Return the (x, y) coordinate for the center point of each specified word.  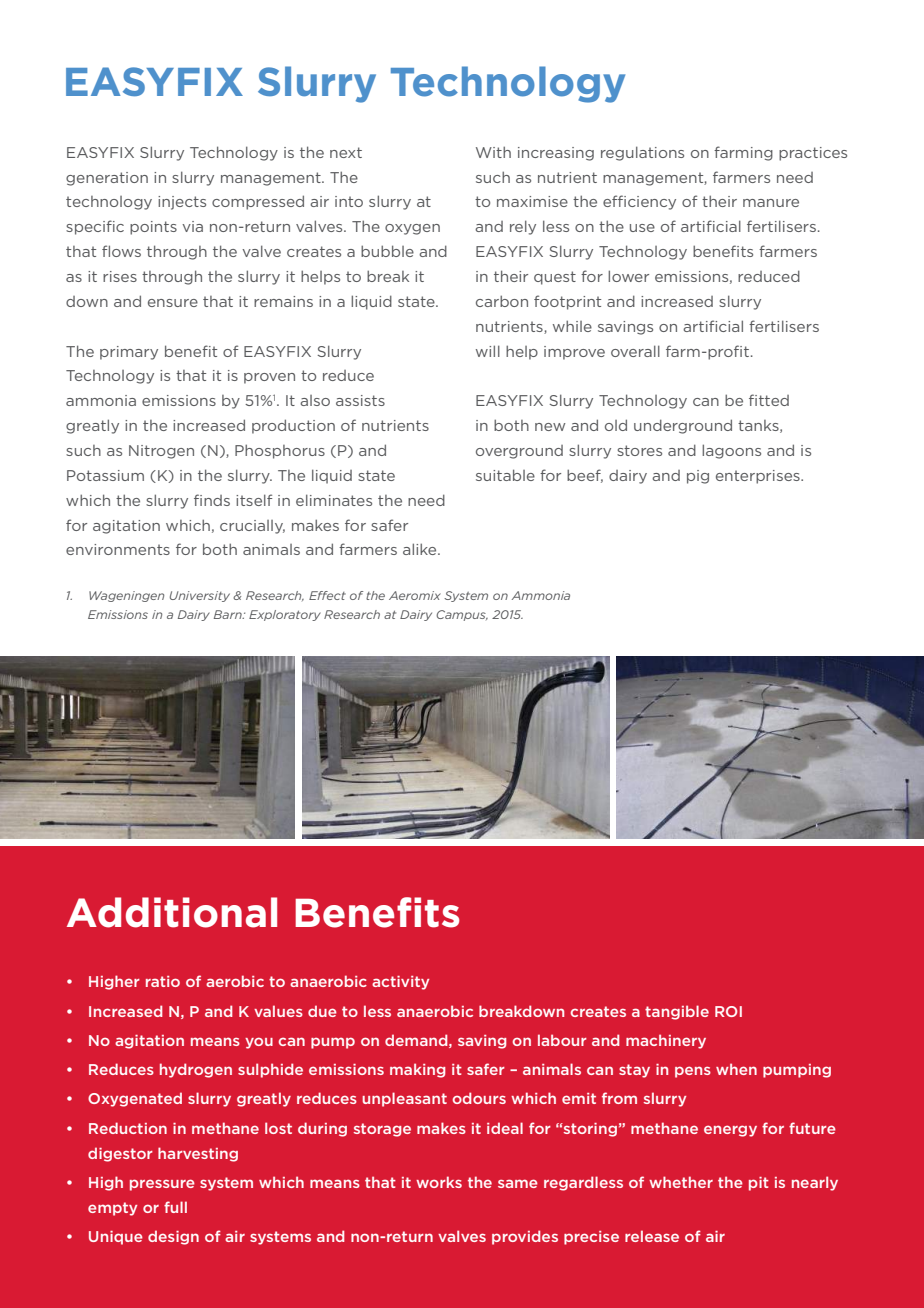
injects (182, 203)
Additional (172, 912)
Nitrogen (161, 452)
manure (771, 203)
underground (683, 426)
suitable (505, 475)
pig (698, 477)
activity (400, 983)
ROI (728, 1011)
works (439, 1182)
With (493, 152)
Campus (462, 615)
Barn (229, 614)
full (175, 1207)
